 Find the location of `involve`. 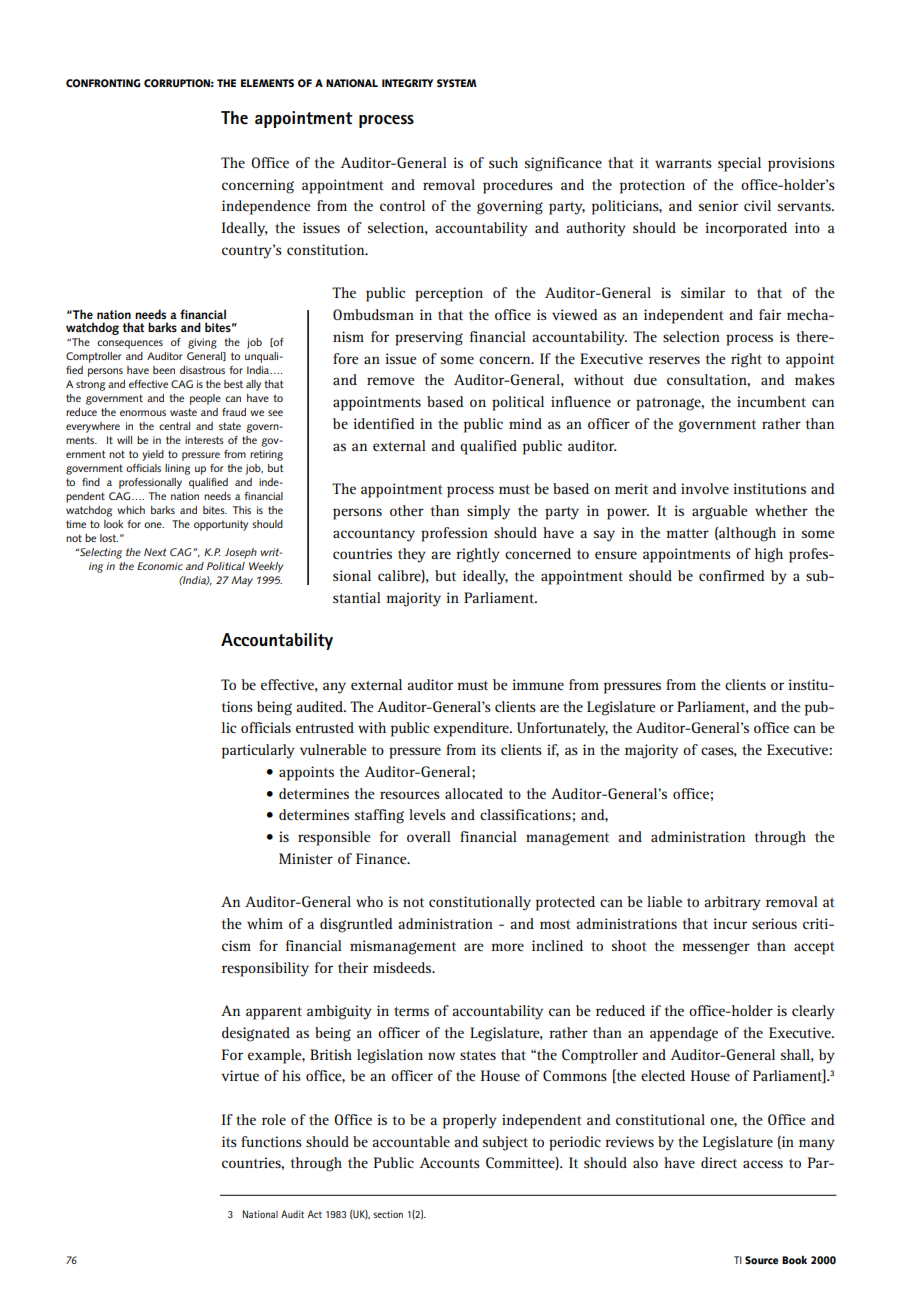

involve is located at coordinates (705, 488).
